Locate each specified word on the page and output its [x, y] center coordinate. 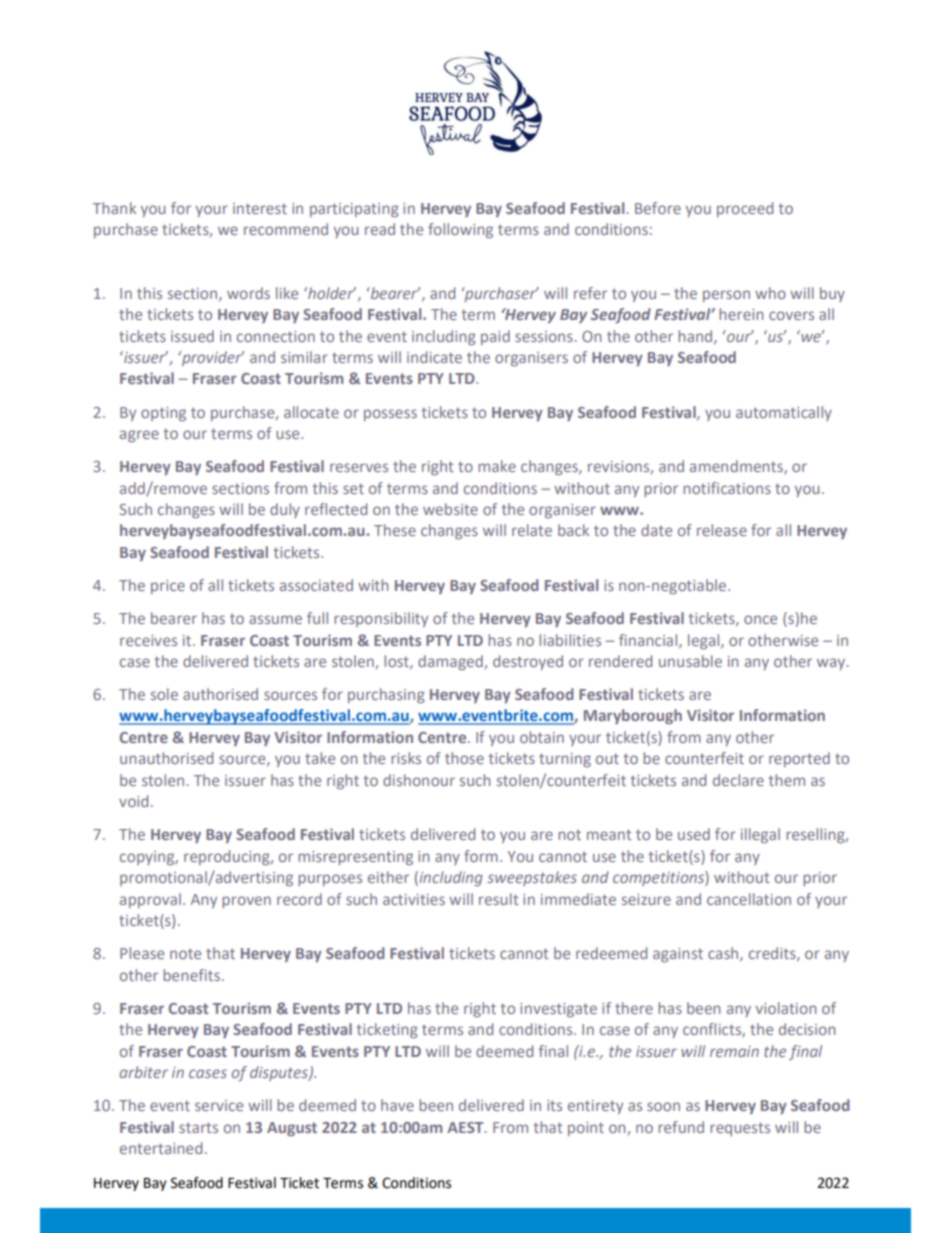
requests [740, 1129]
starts [198, 1127]
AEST [466, 1127]
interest [260, 208]
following [460, 230]
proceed [745, 209]
